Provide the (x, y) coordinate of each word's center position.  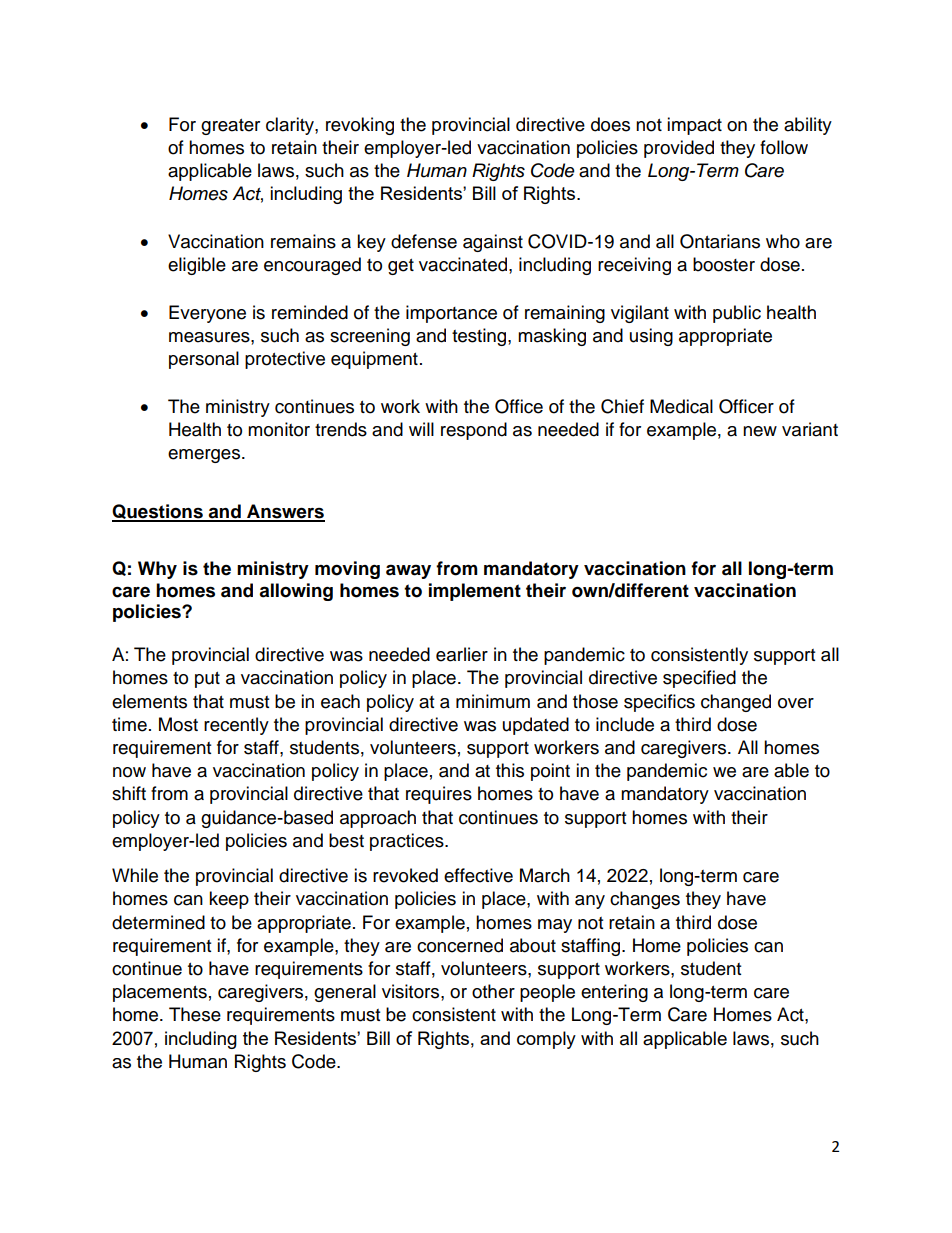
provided (679, 149)
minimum (493, 701)
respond (474, 431)
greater (230, 127)
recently (236, 726)
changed (736, 703)
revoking (360, 126)
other (493, 991)
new (760, 431)
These (195, 1014)
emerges (205, 456)
